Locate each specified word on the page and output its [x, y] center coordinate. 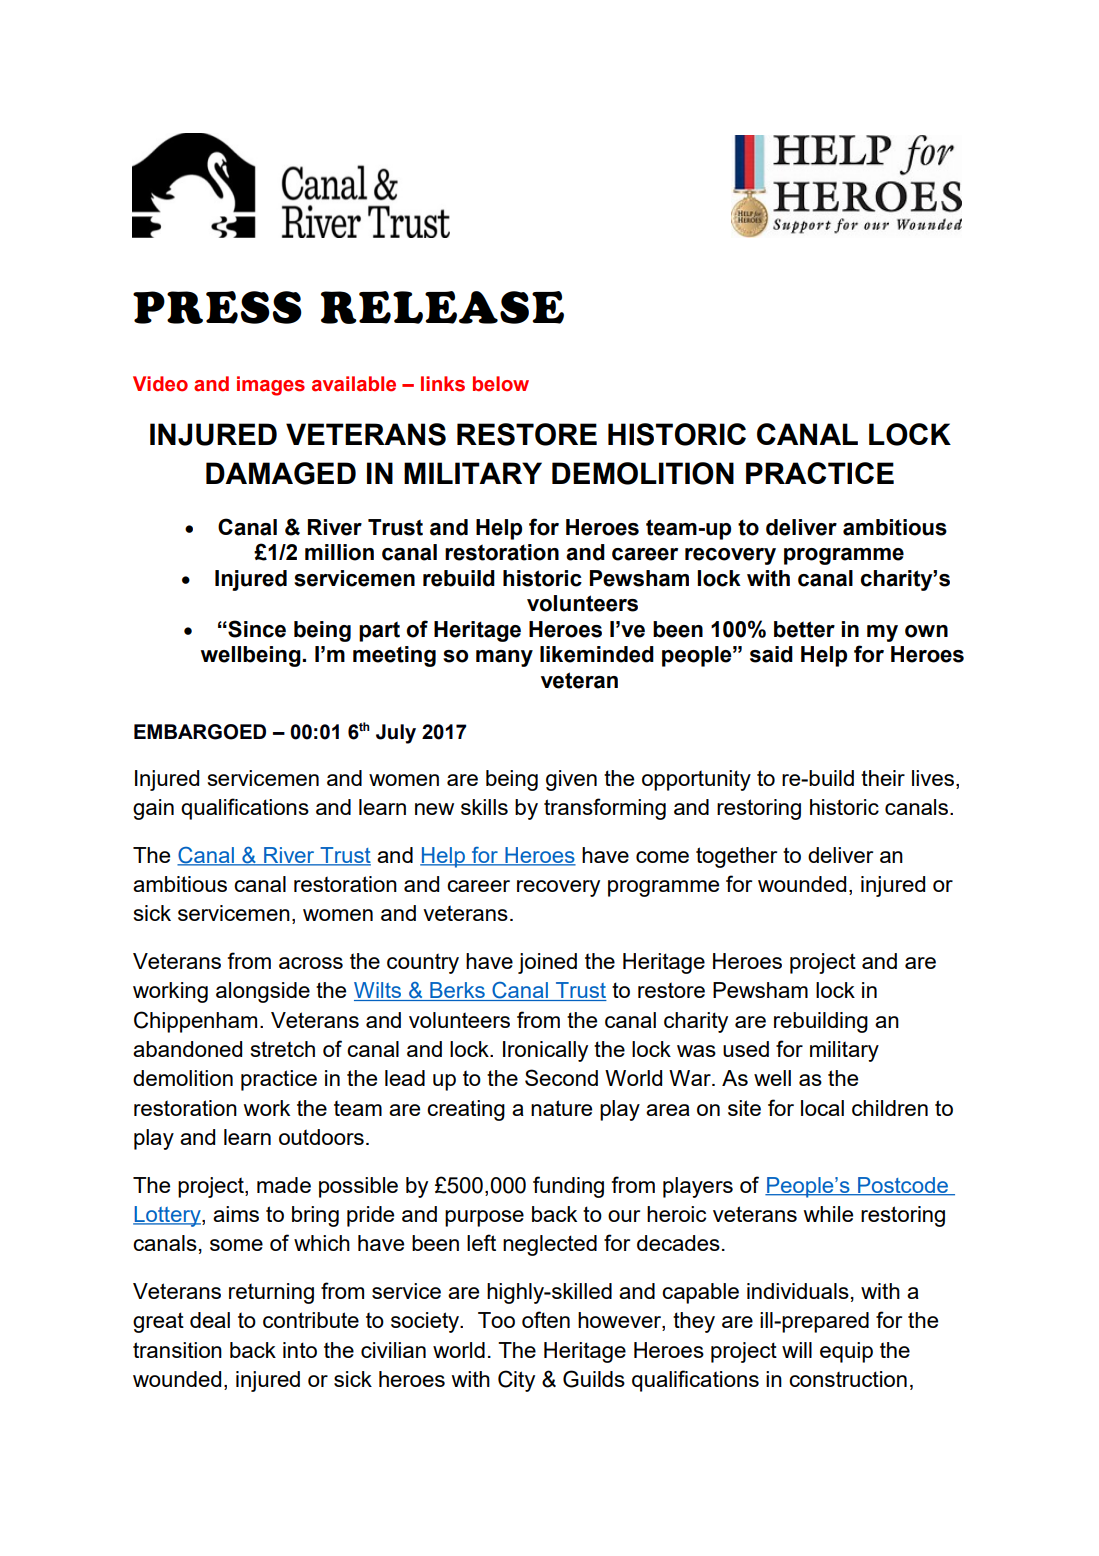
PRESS [217, 307]
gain [153, 809]
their [883, 778]
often [546, 1319]
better [804, 629]
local [822, 1108]
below [501, 384]
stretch [283, 1049]
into [300, 1350]
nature [561, 1108]
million [339, 552]
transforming [605, 809]
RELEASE [442, 307]
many [504, 658]
